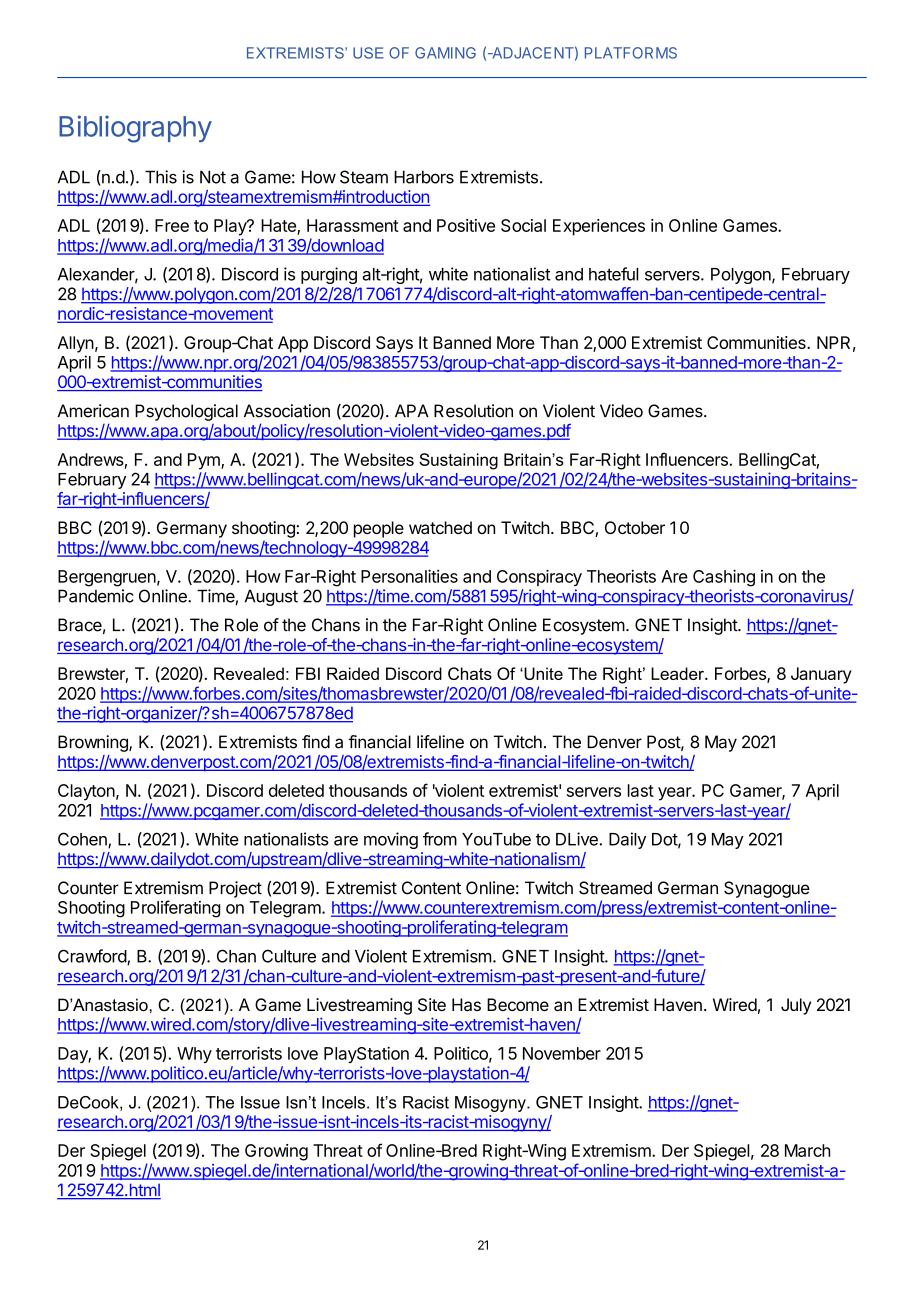 Image resolution: width=924 pixels, height=1308 pixels. I want to click on Project, so click(235, 889).
